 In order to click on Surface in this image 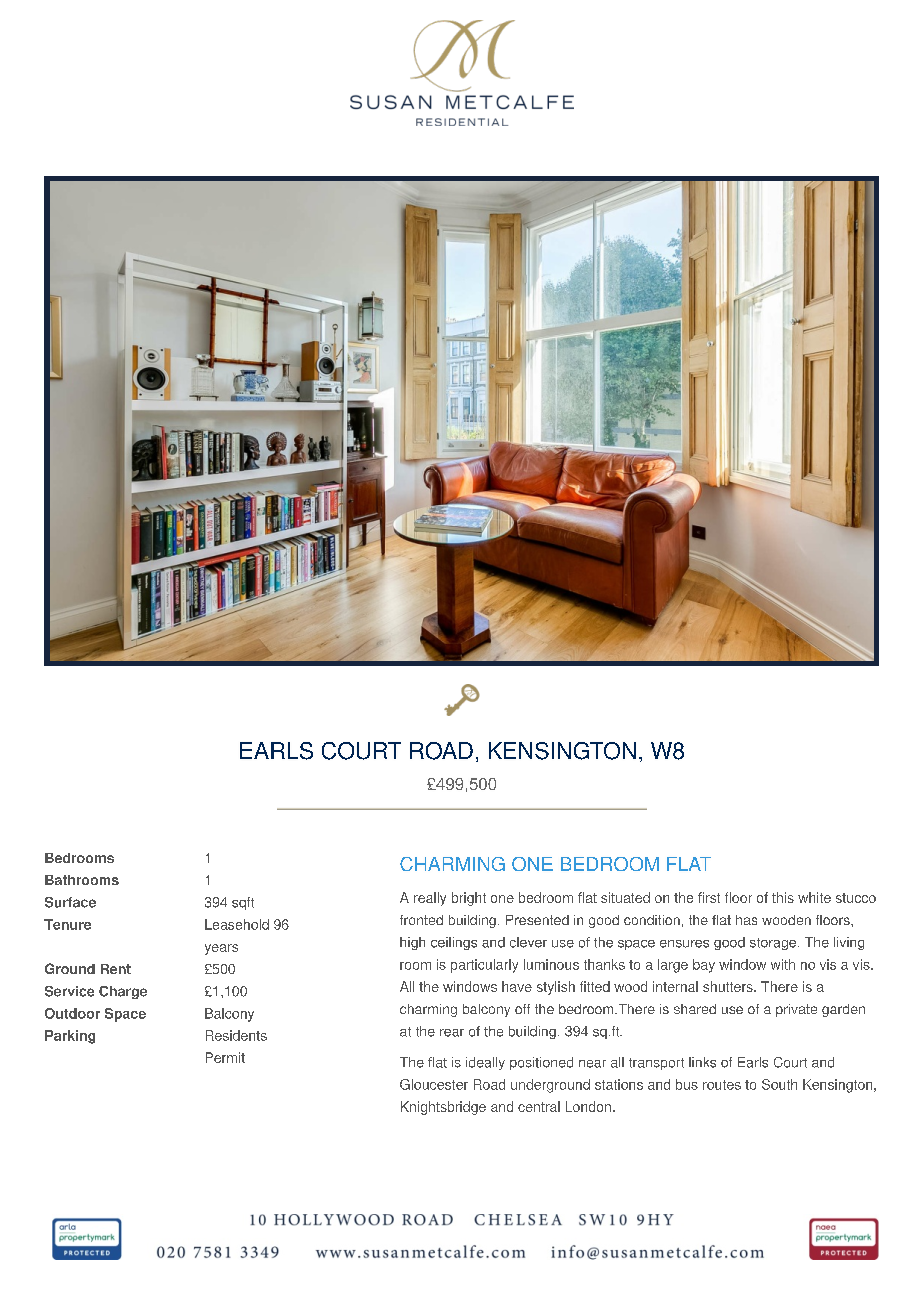, I will do `click(70, 902)`.
